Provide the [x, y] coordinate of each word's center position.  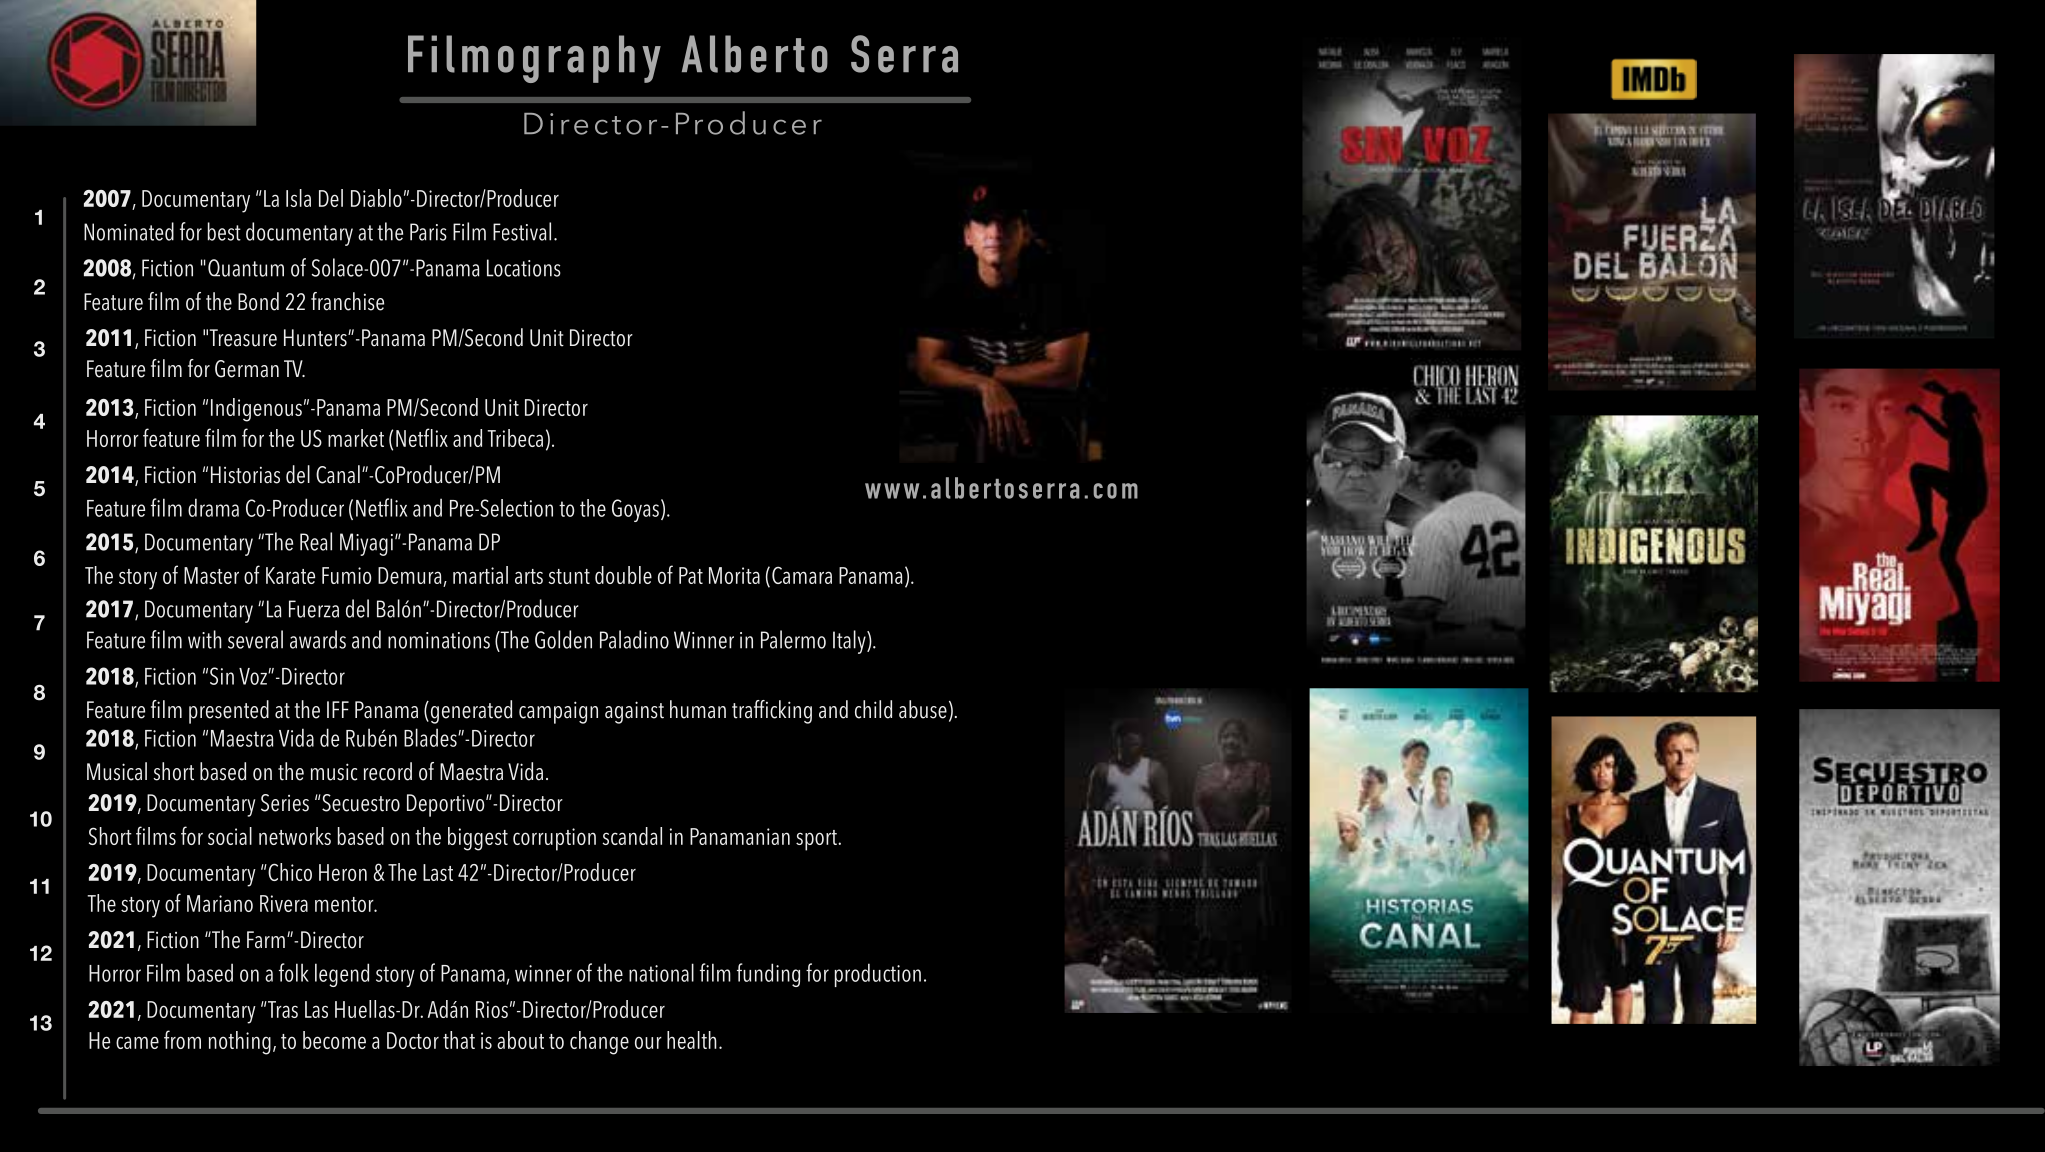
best [224, 231]
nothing [240, 1043]
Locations [524, 268]
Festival [522, 231]
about [520, 1040]
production [878, 975]
